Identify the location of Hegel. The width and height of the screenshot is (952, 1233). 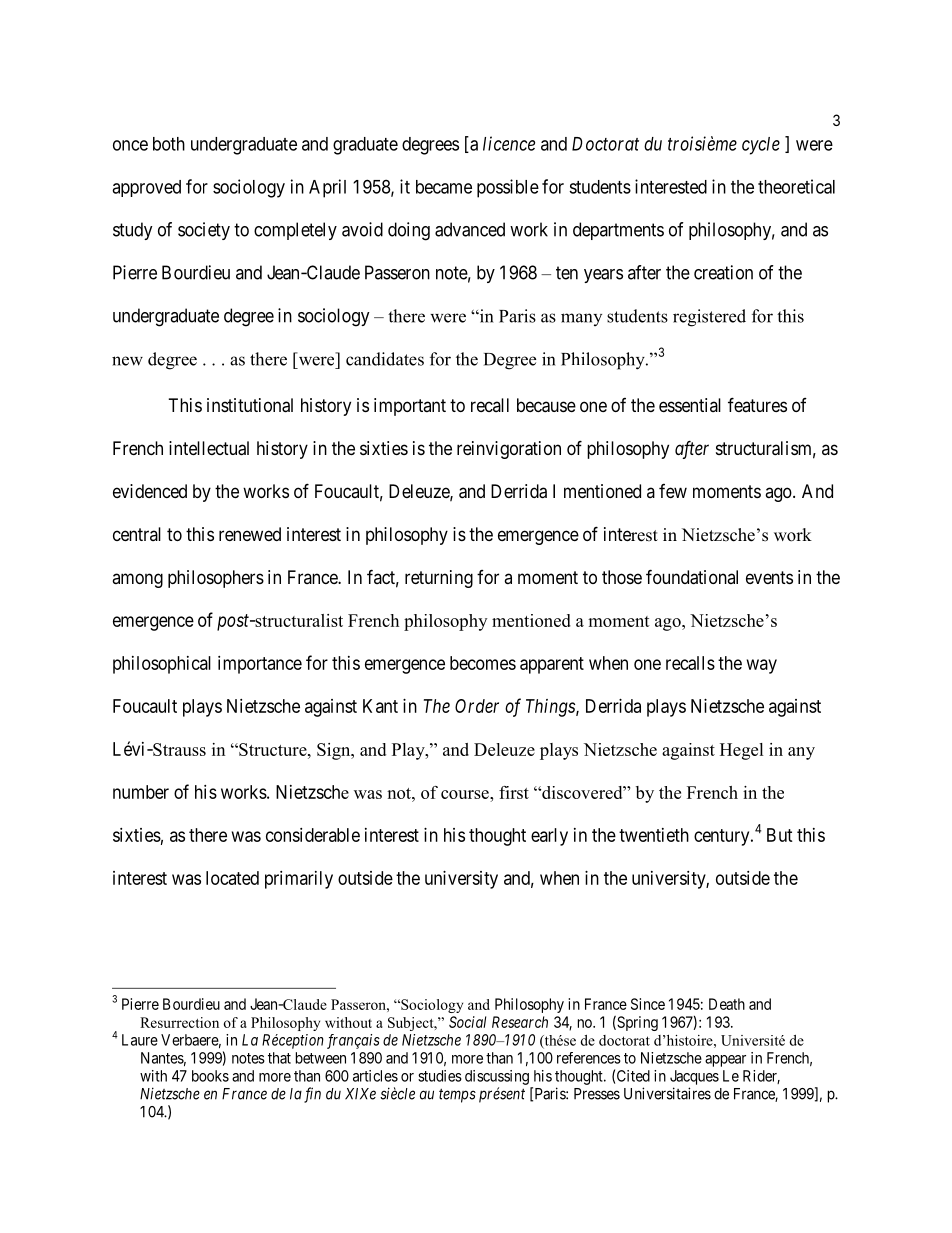
(742, 751).
